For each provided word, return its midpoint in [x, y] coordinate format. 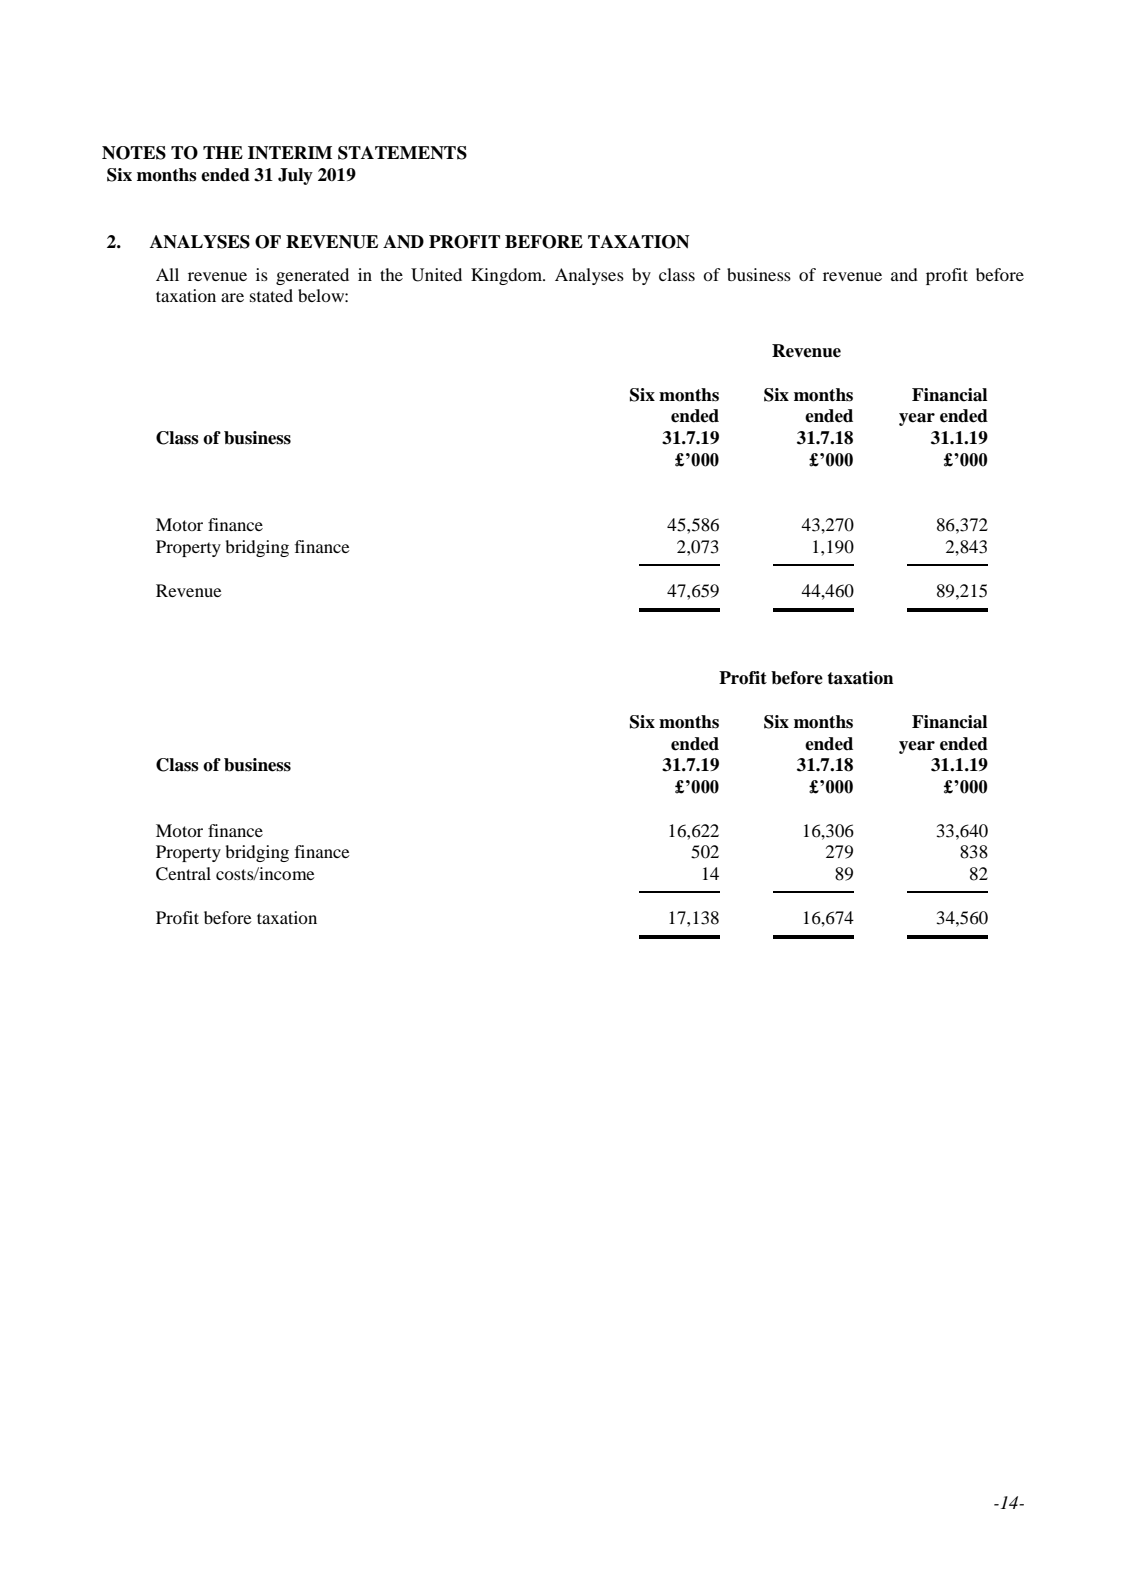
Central [183, 874]
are [232, 297]
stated [271, 295]
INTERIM [290, 153]
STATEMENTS [402, 153]
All [167, 274]
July [295, 176]
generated [312, 276]
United [436, 275]
